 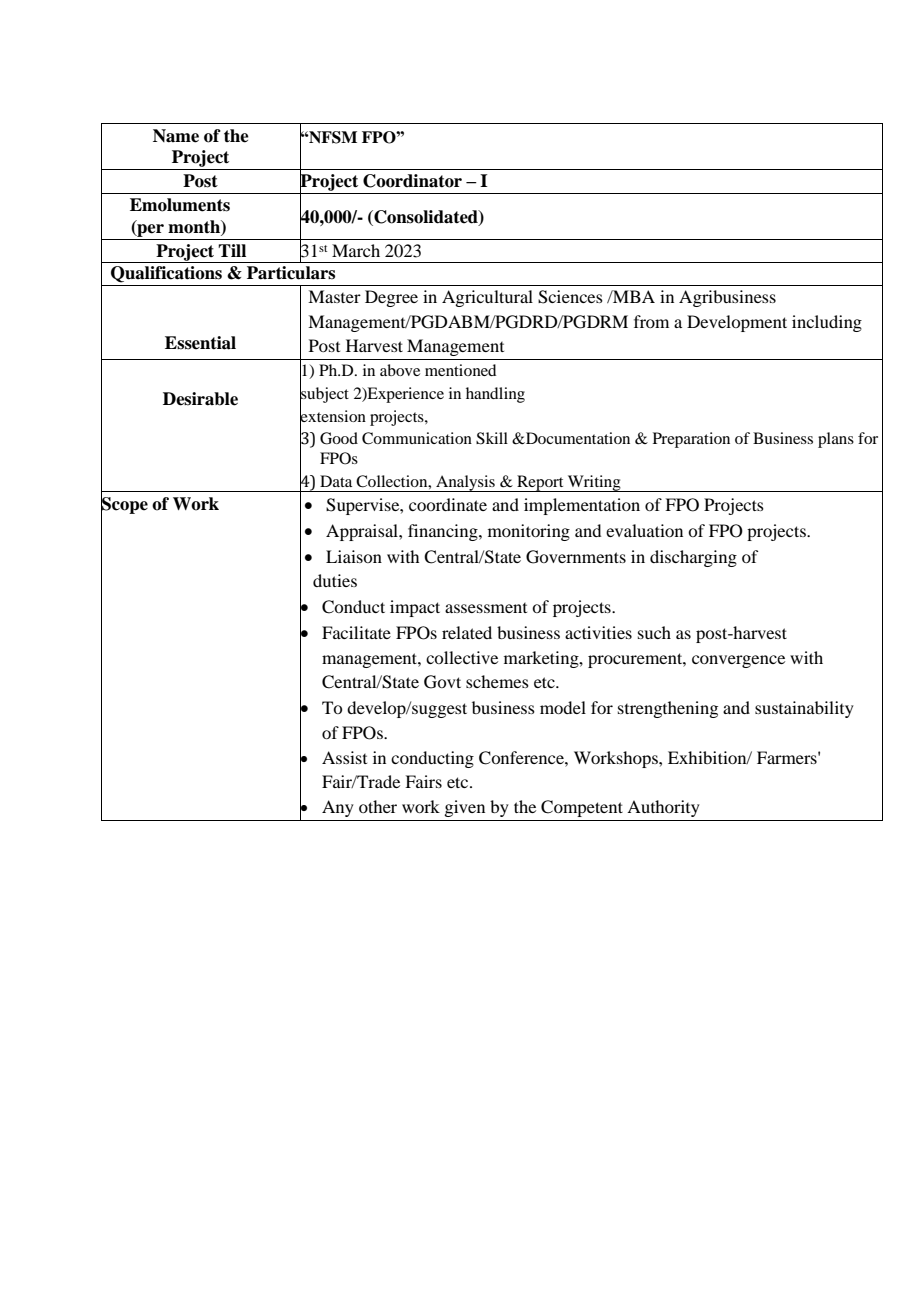 What do you see at coordinates (176, 136) in the screenshot?
I see `Name` at bounding box center [176, 136].
